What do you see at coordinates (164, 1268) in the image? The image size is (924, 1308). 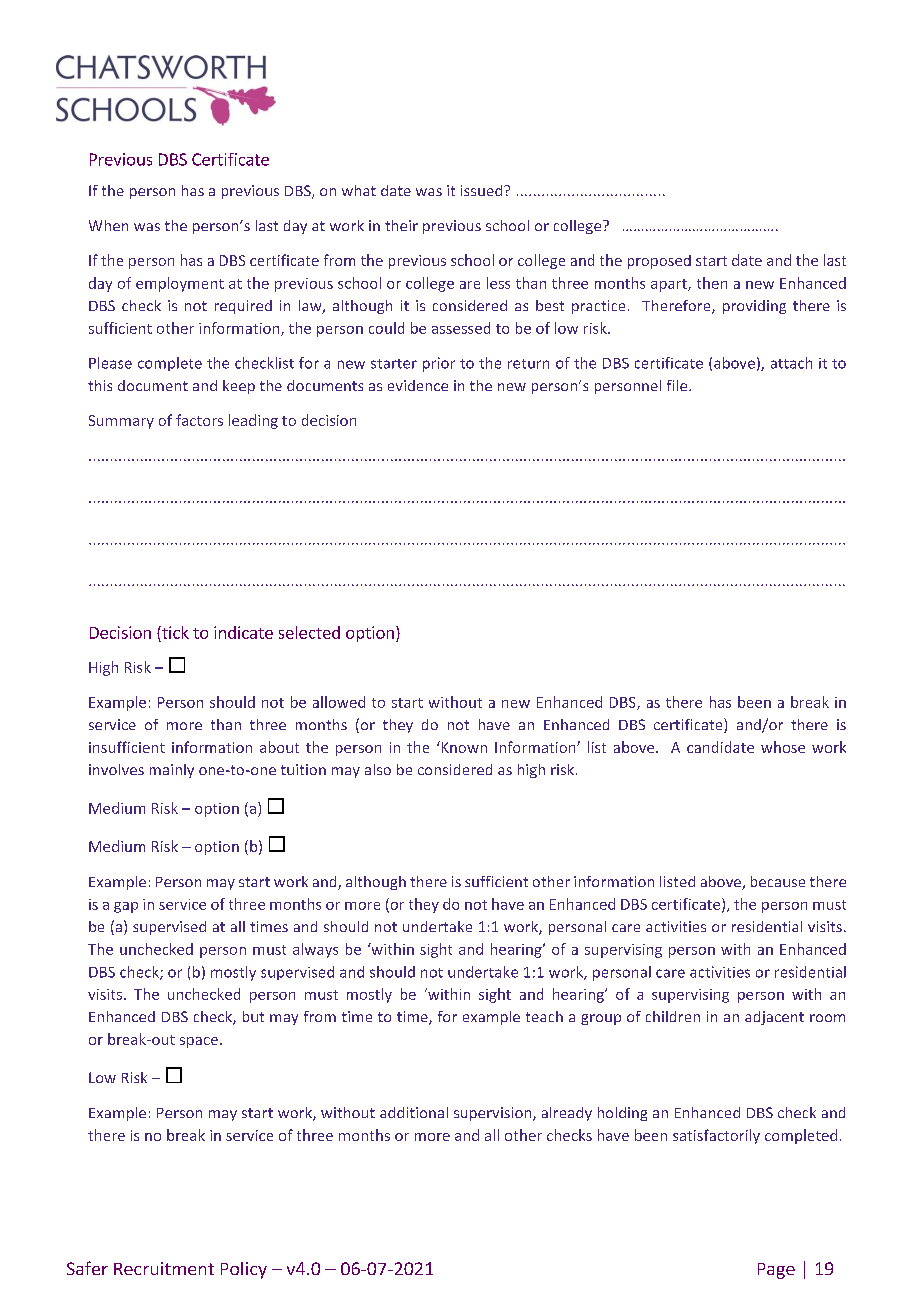 I see `Recruitment` at bounding box center [164, 1268].
